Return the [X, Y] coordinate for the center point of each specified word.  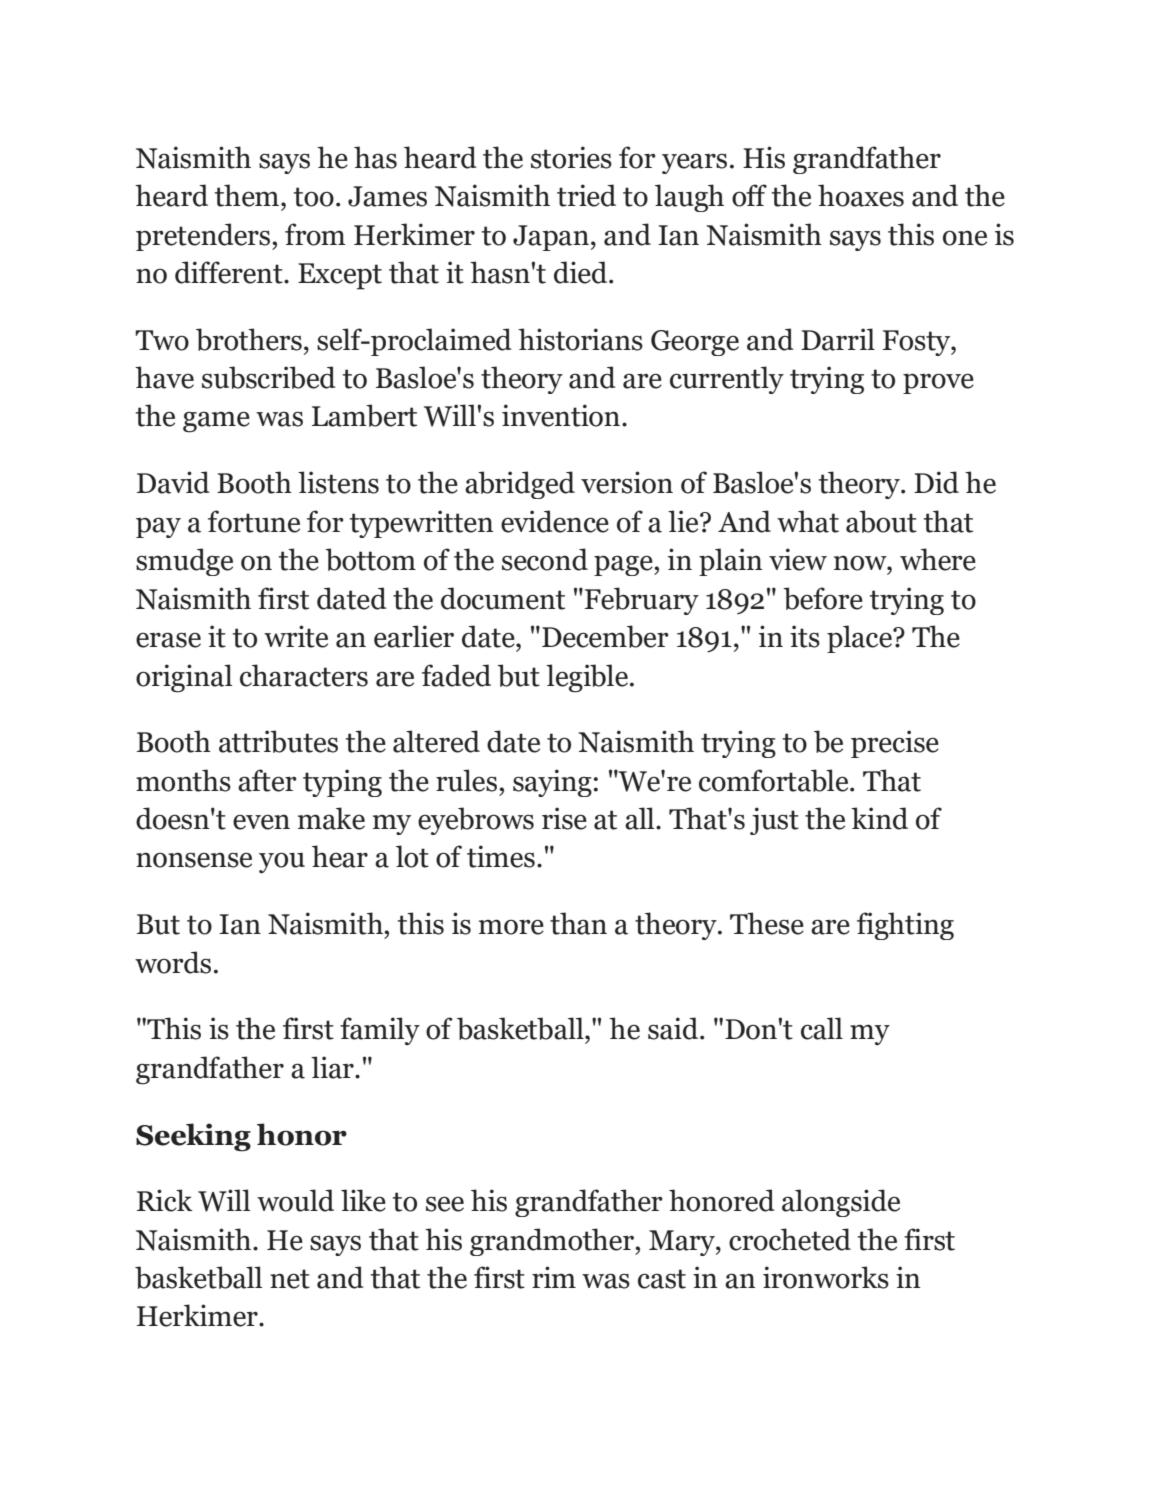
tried [586, 195]
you [282, 863]
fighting [905, 926]
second [545, 559]
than [578, 923]
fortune [254, 521]
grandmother [553, 1242]
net [290, 1279]
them [247, 195]
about [881, 521]
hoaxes [861, 195]
